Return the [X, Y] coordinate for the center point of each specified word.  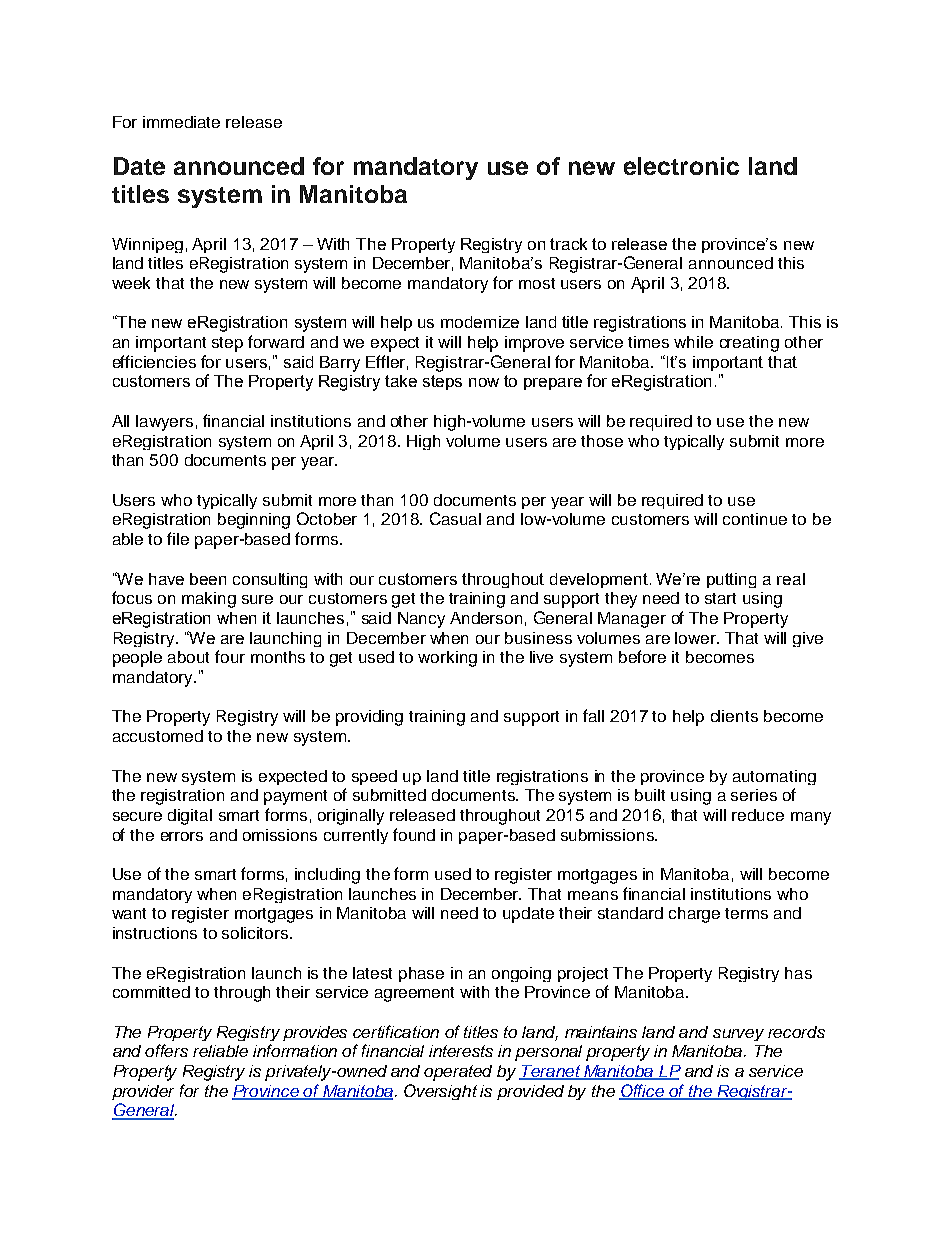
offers [166, 1050]
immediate [181, 122]
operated [458, 1073]
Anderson [486, 618]
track [568, 244]
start [720, 598]
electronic [681, 166]
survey [738, 1035]
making [209, 600]
